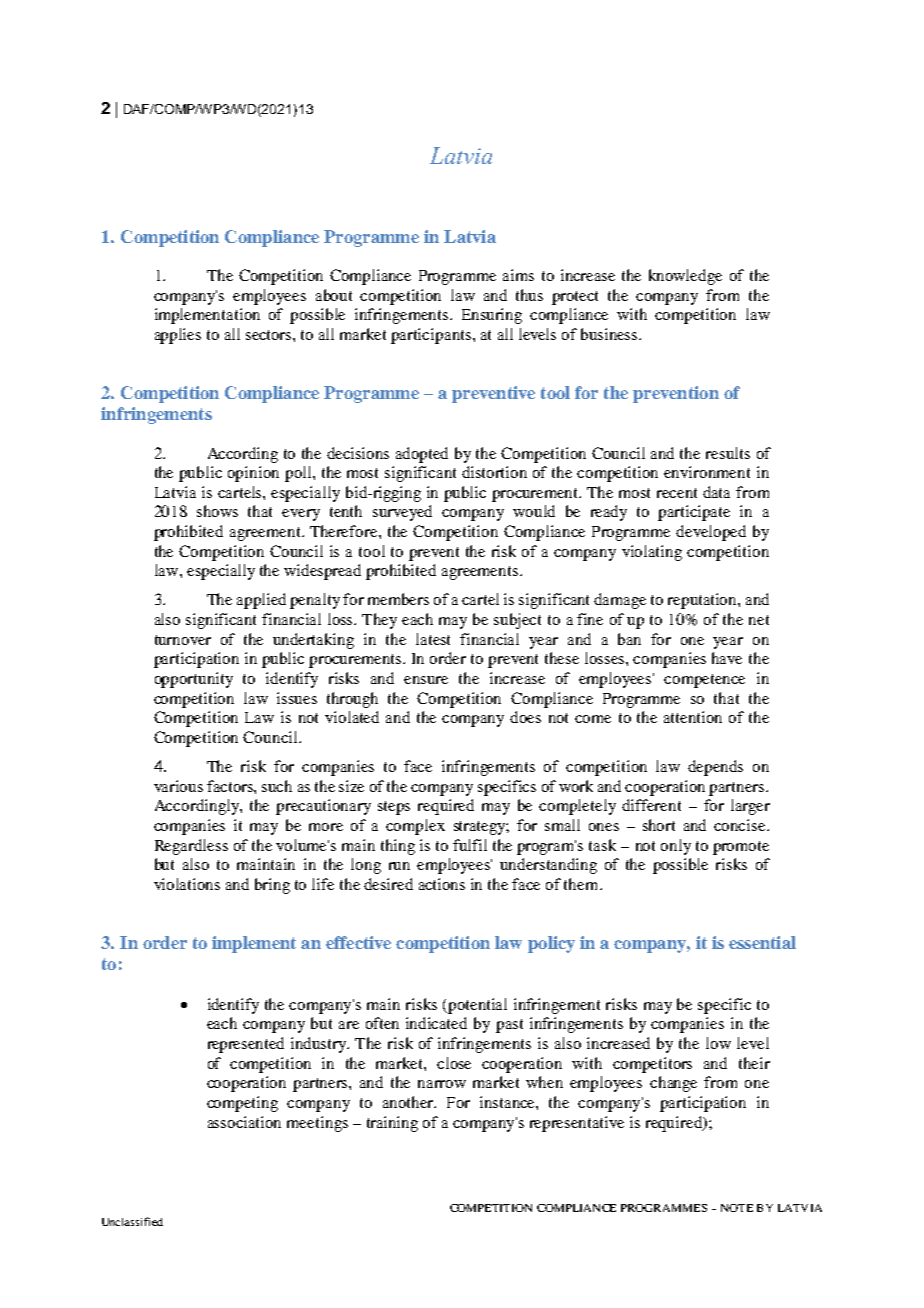 Image resolution: width=924 pixels, height=1308 pixels. Describe the element at coordinates (187, 884) in the screenshot. I see `violations` at that location.
